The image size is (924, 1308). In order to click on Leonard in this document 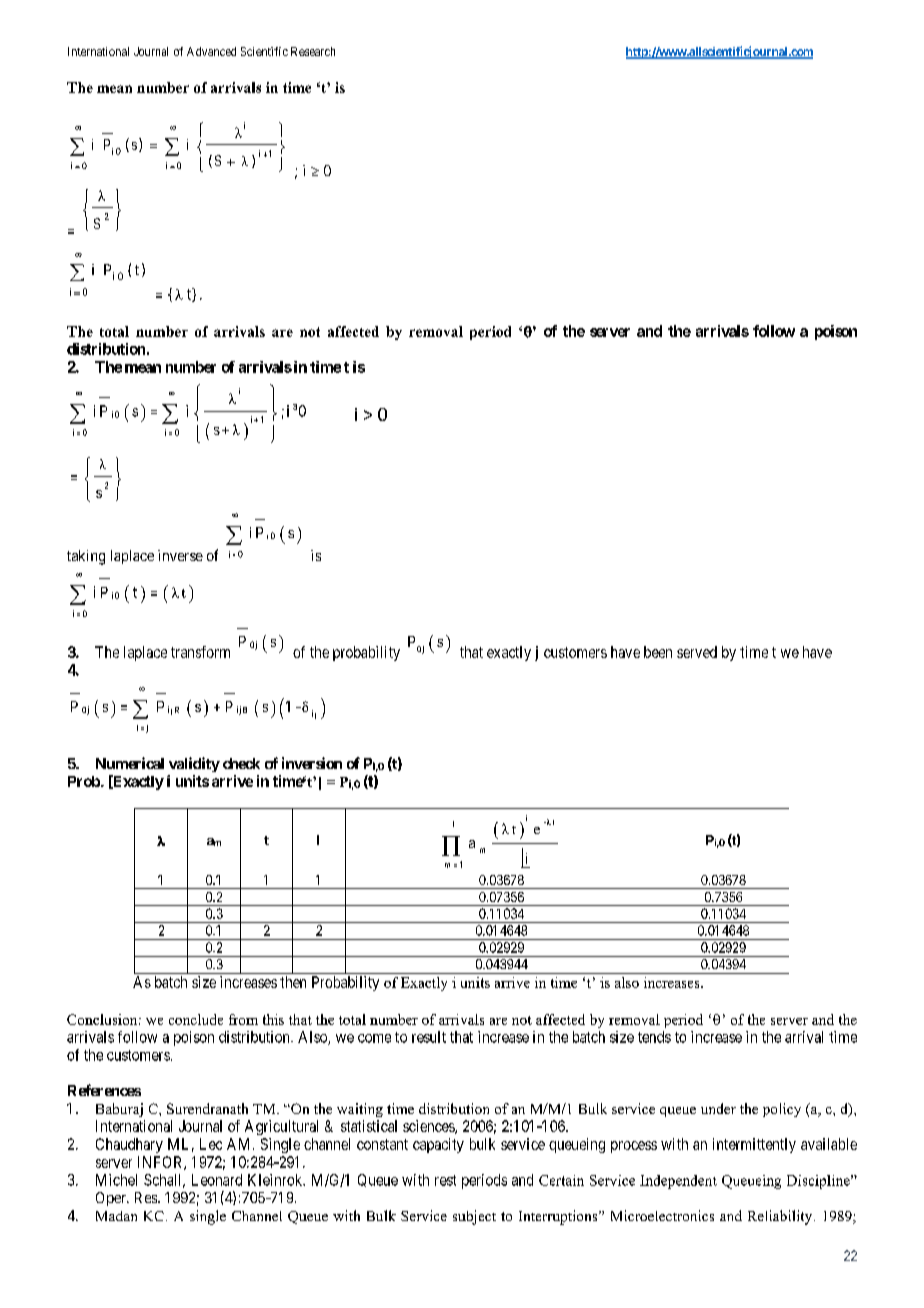, I will do `click(217, 1180)`.
